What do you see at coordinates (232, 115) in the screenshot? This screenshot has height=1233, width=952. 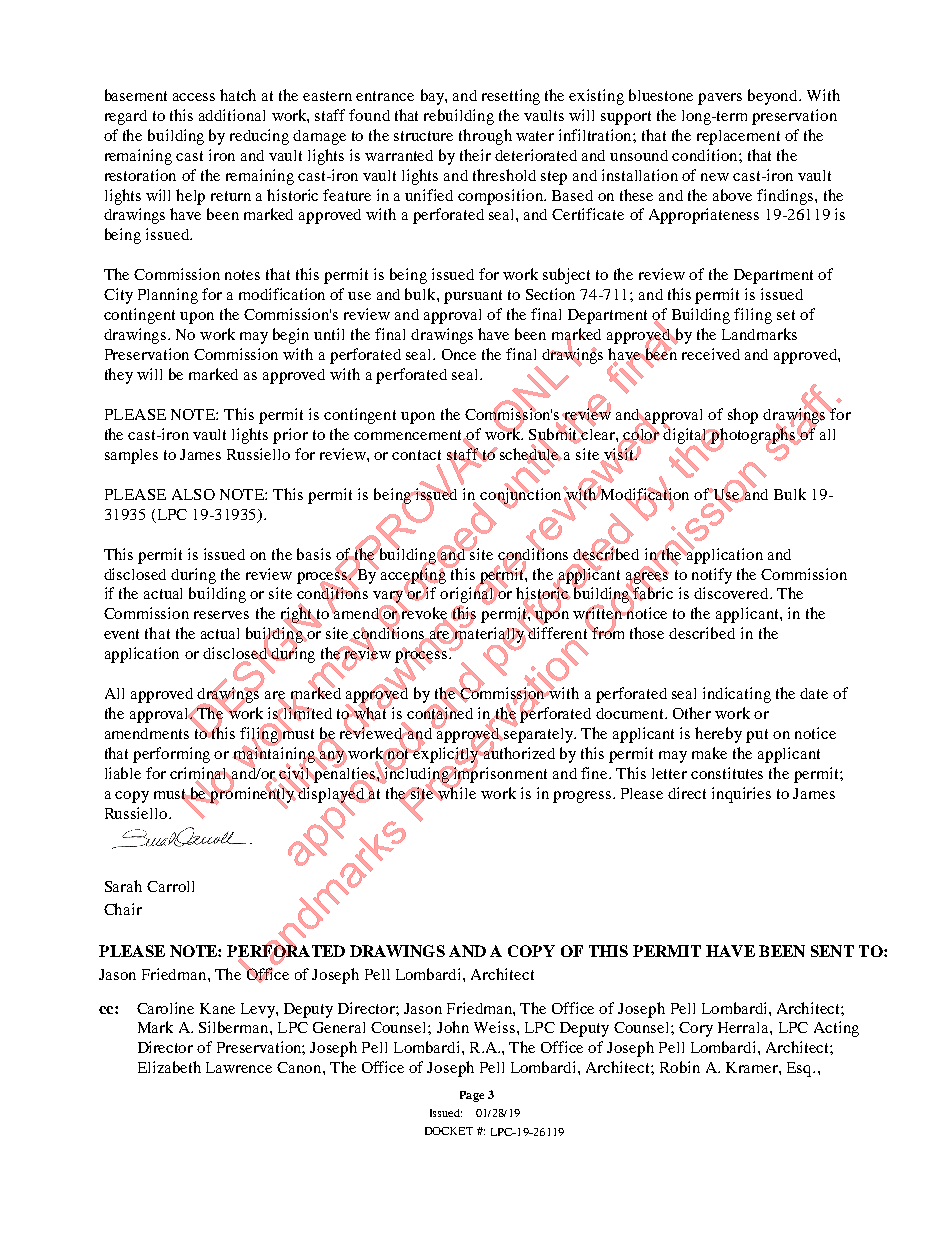 I see `additional` at bounding box center [232, 115].
